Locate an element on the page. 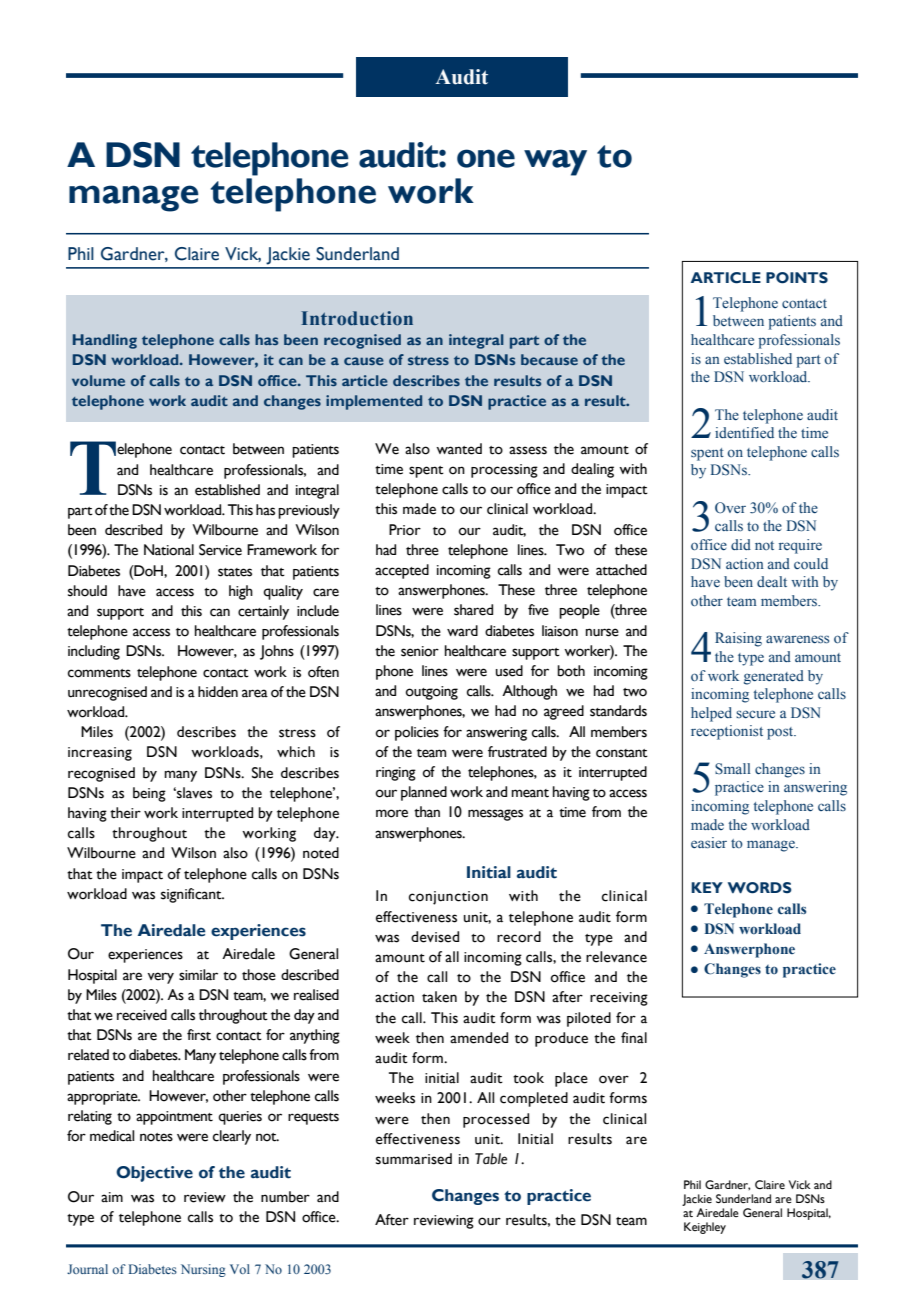 Image resolution: width=924 pixels, height=1308 pixels. points is located at coordinates (797, 278).
